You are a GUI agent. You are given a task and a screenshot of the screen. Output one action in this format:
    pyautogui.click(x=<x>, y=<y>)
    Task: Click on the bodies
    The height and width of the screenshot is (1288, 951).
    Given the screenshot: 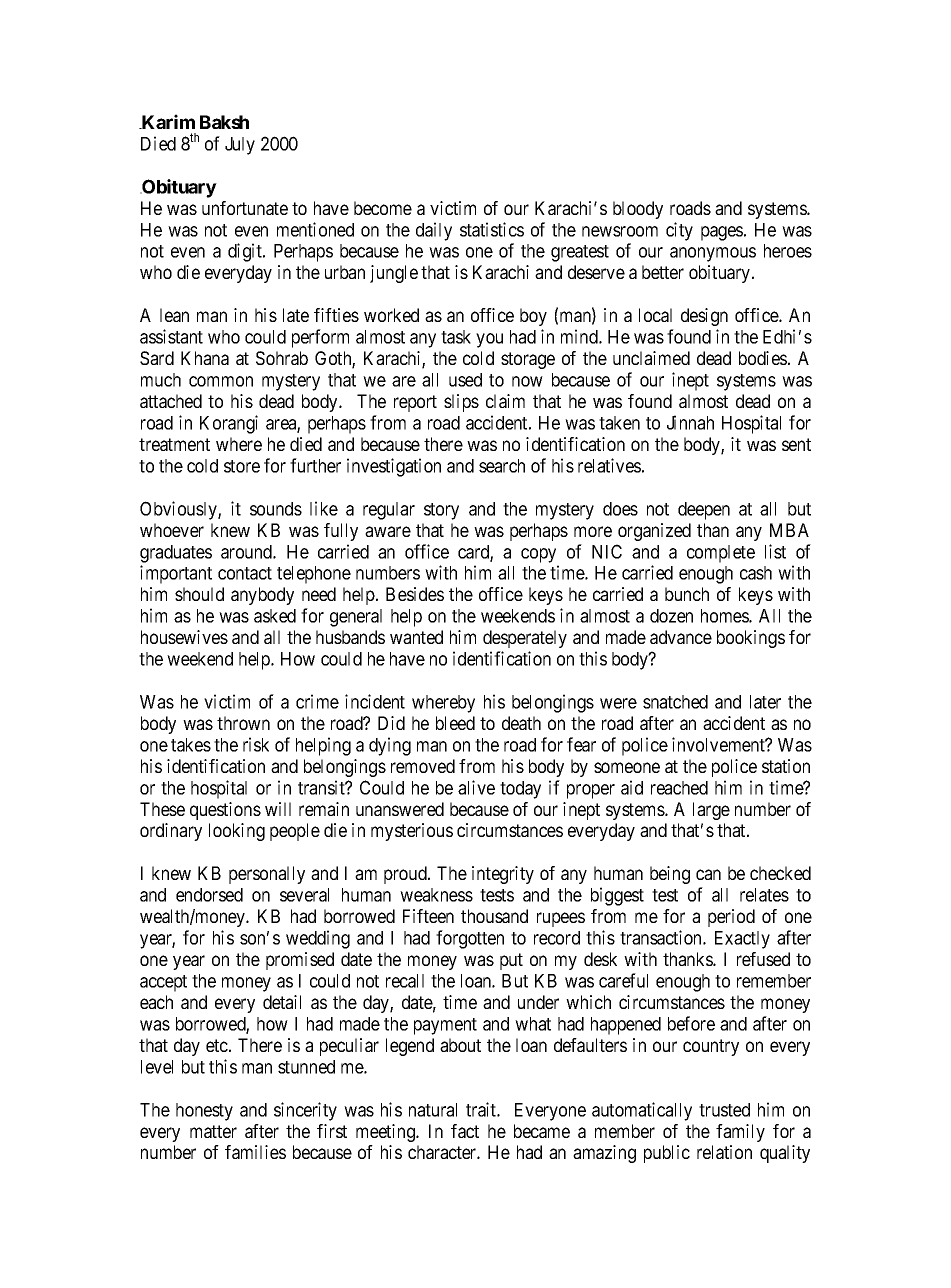 What is the action you would take?
    pyautogui.click(x=763, y=358)
